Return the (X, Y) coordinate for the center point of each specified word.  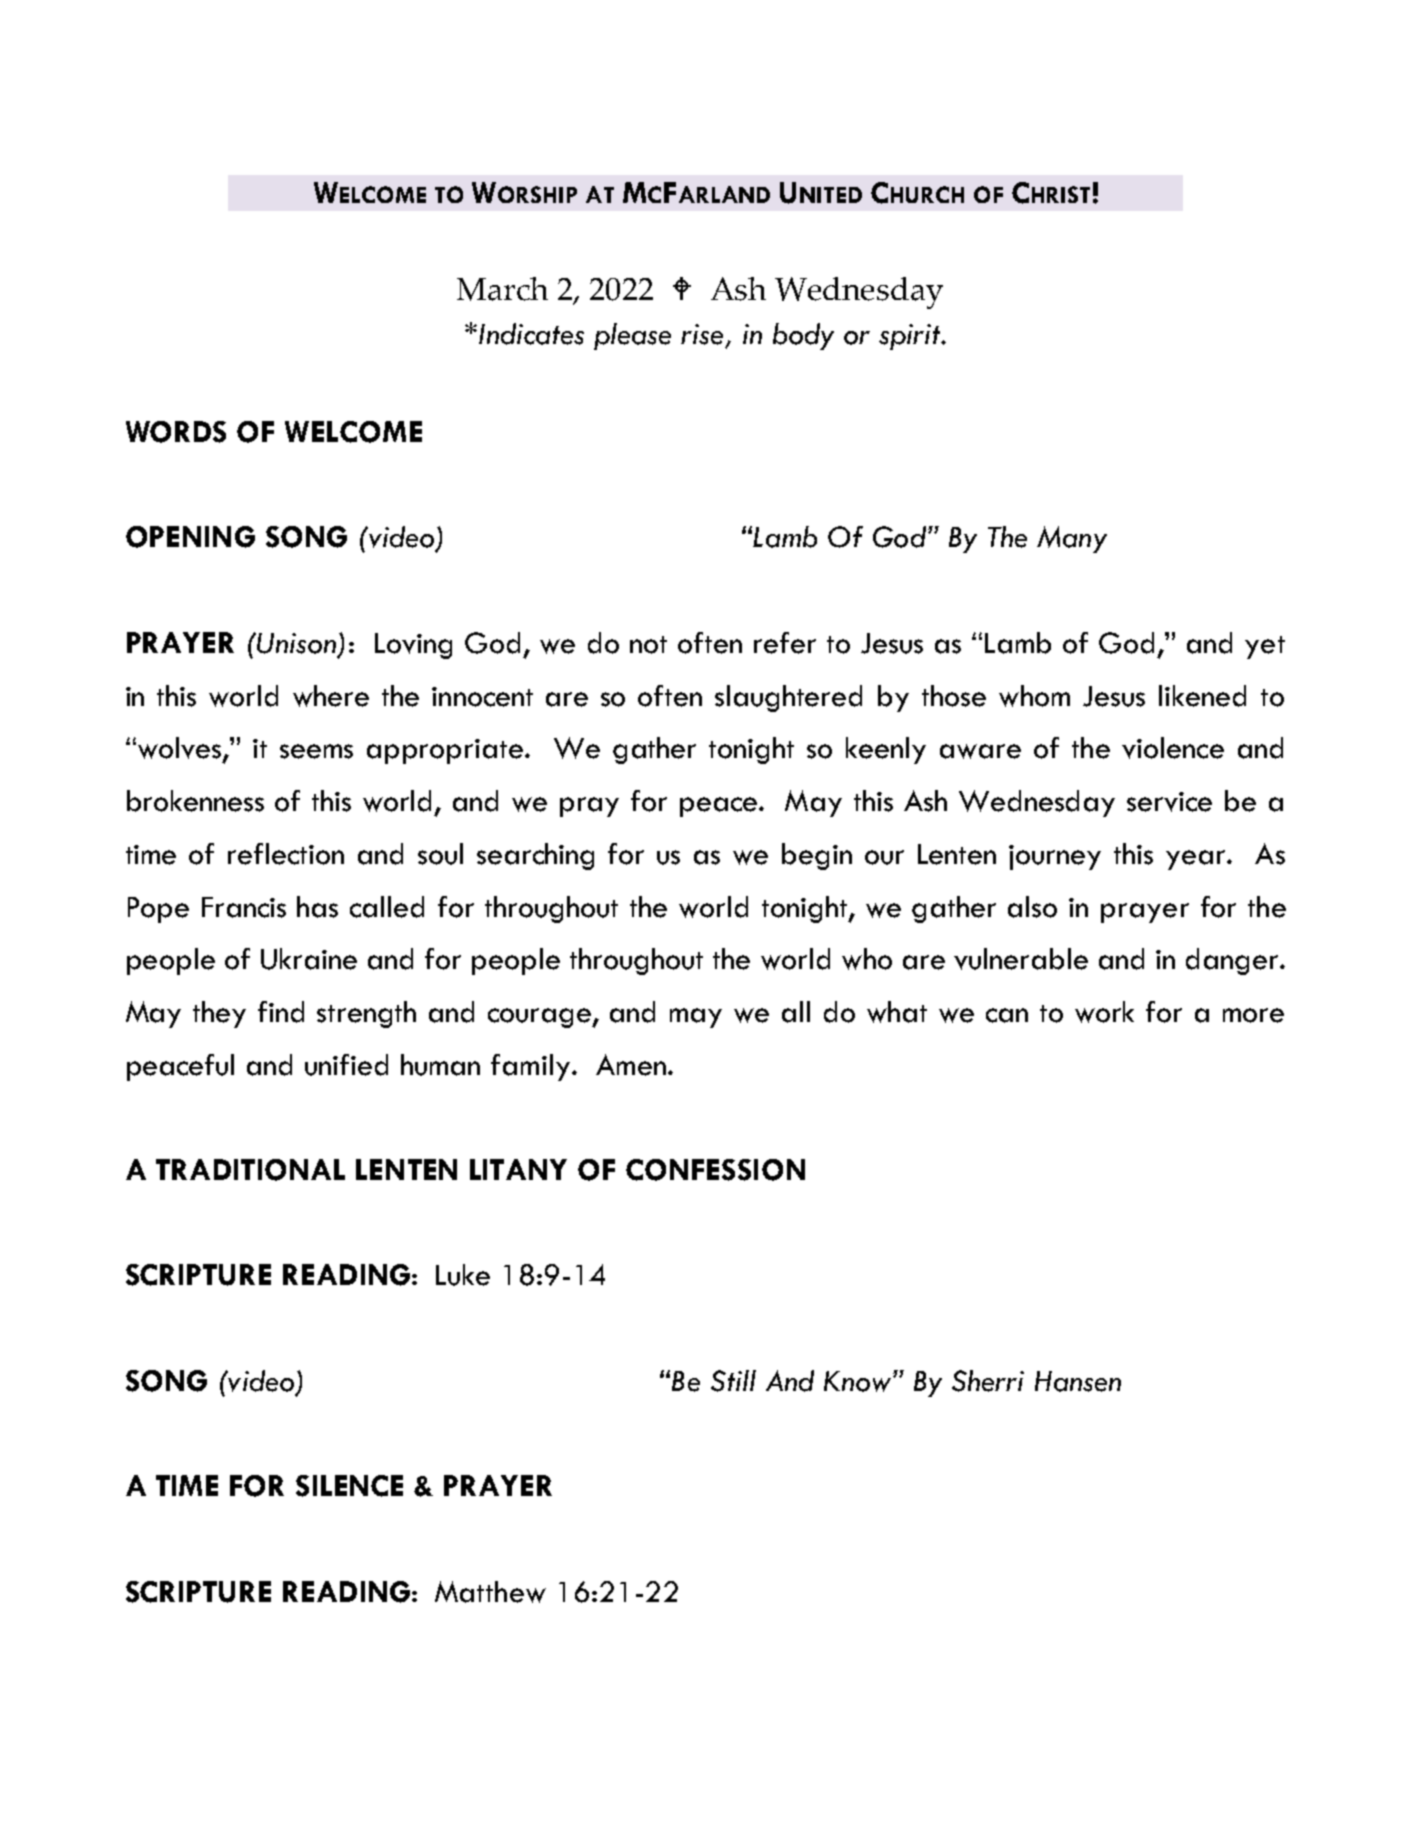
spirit (911, 337)
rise (702, 334)
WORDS (176, 432)
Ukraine (309, 959)
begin (817, 856)
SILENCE (349, 1486)
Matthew (490, 1592)
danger (1233, 961)
